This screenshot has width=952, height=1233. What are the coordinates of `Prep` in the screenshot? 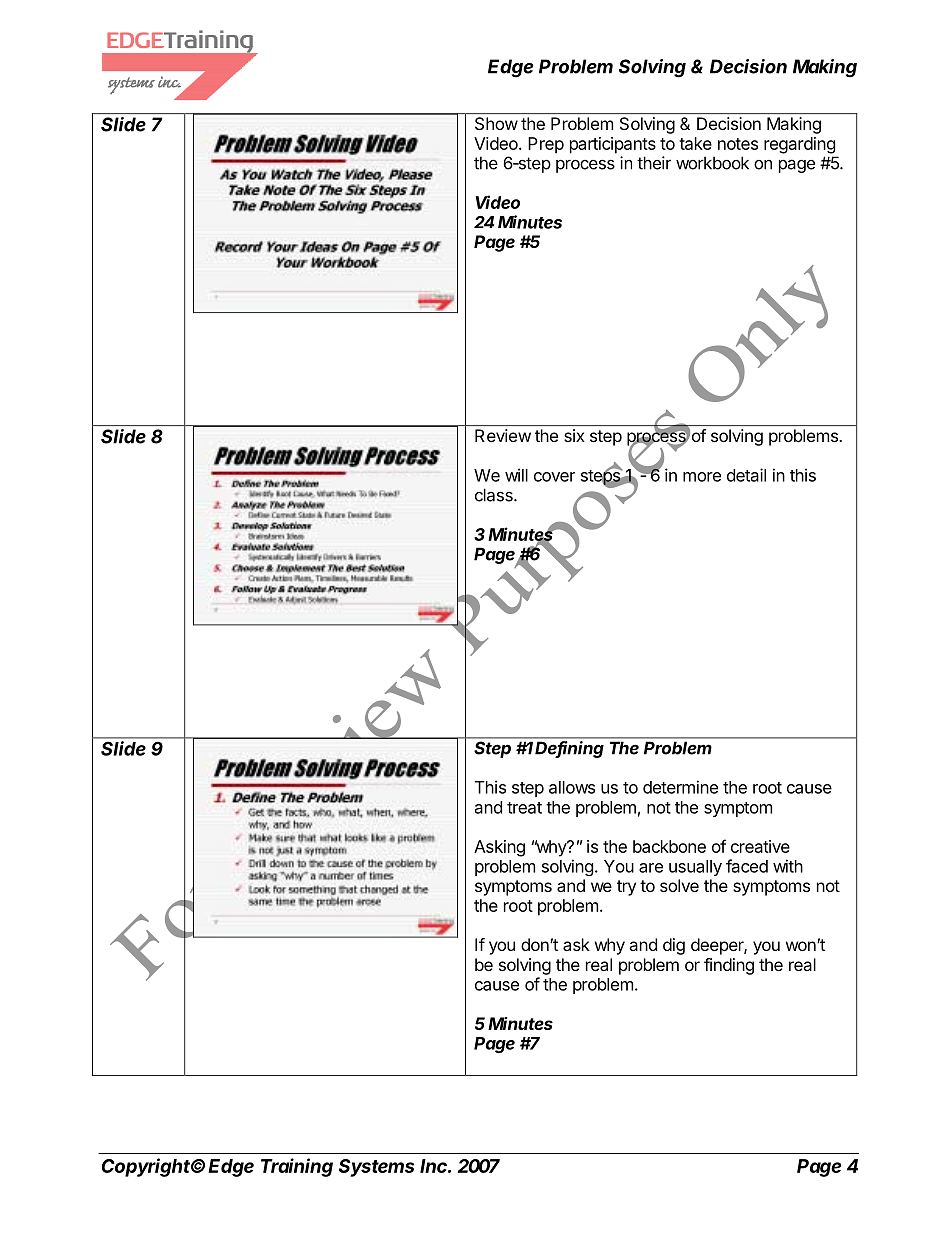 It's located at (546, 145).
